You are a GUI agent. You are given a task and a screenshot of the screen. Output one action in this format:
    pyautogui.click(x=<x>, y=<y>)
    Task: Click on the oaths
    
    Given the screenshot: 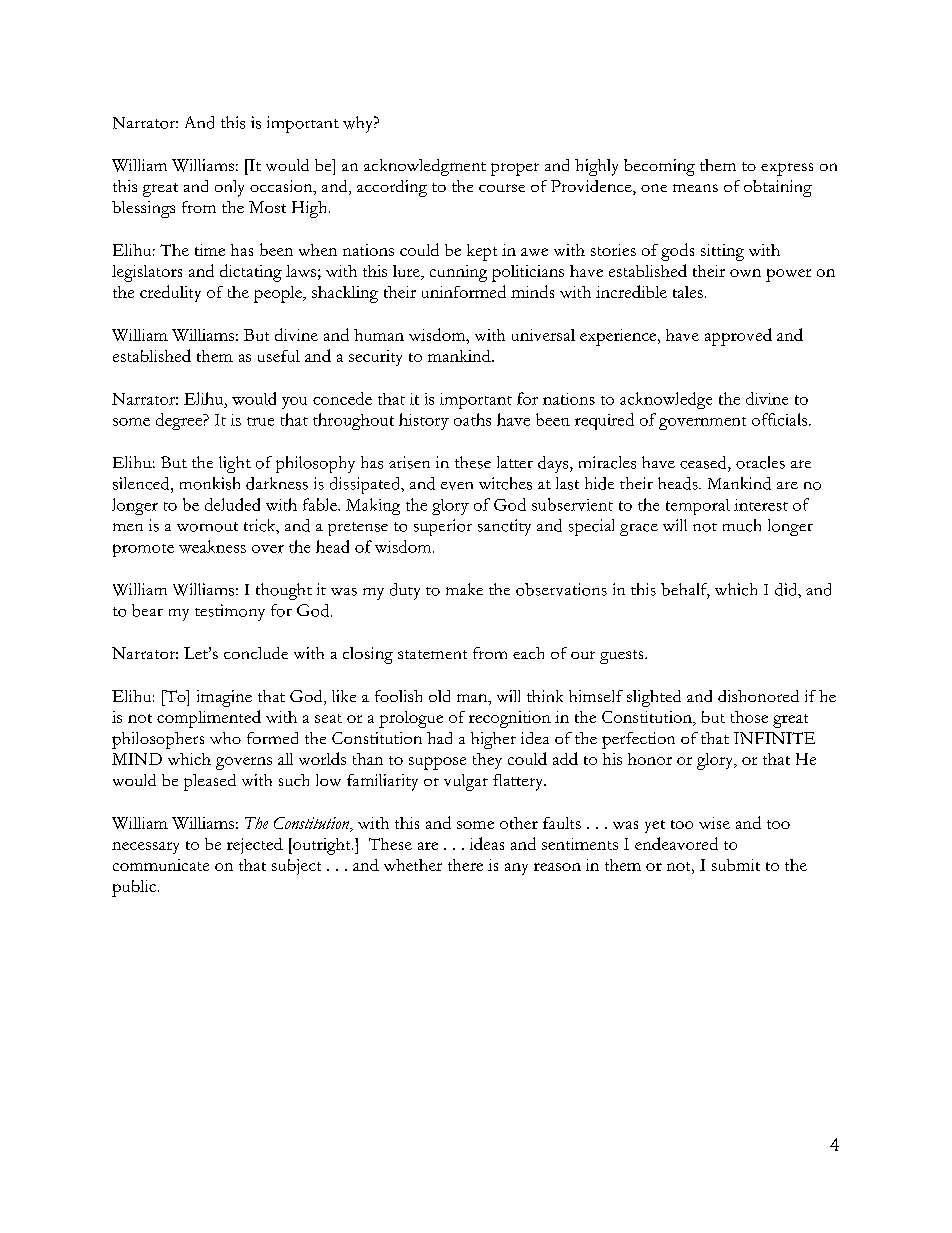 What is the action you would take?
    pyautogui.click(x=472, y=419)
